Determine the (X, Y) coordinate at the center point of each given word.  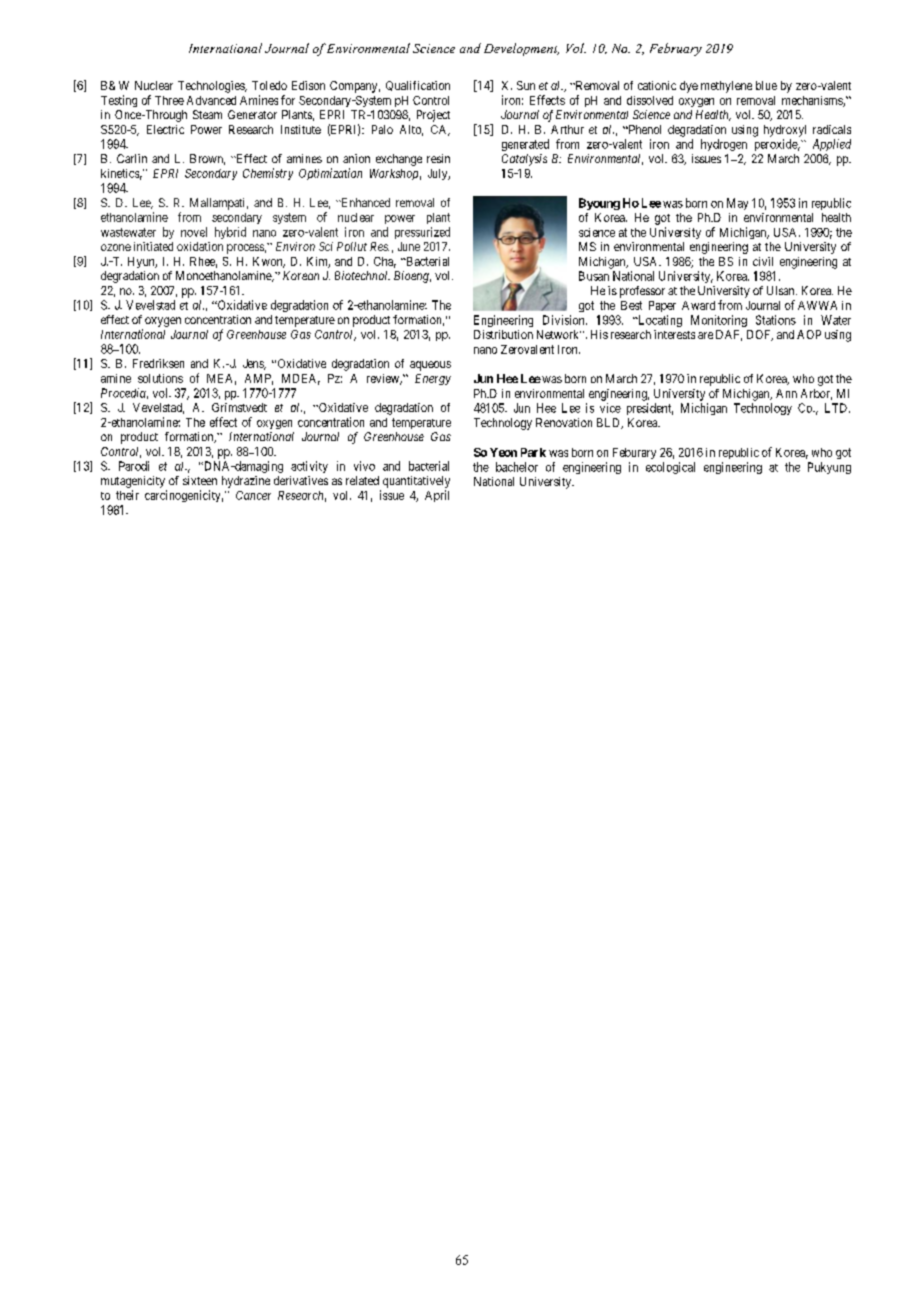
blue (766, 85)
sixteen (200, 480)
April (437, 496)
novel (194, 232)
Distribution (503, 334)
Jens (254, 364)
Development (521, 49)
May (737, 204)
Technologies (212, 87)
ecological (670, 468)
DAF (729, 335)
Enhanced (364, 202)
